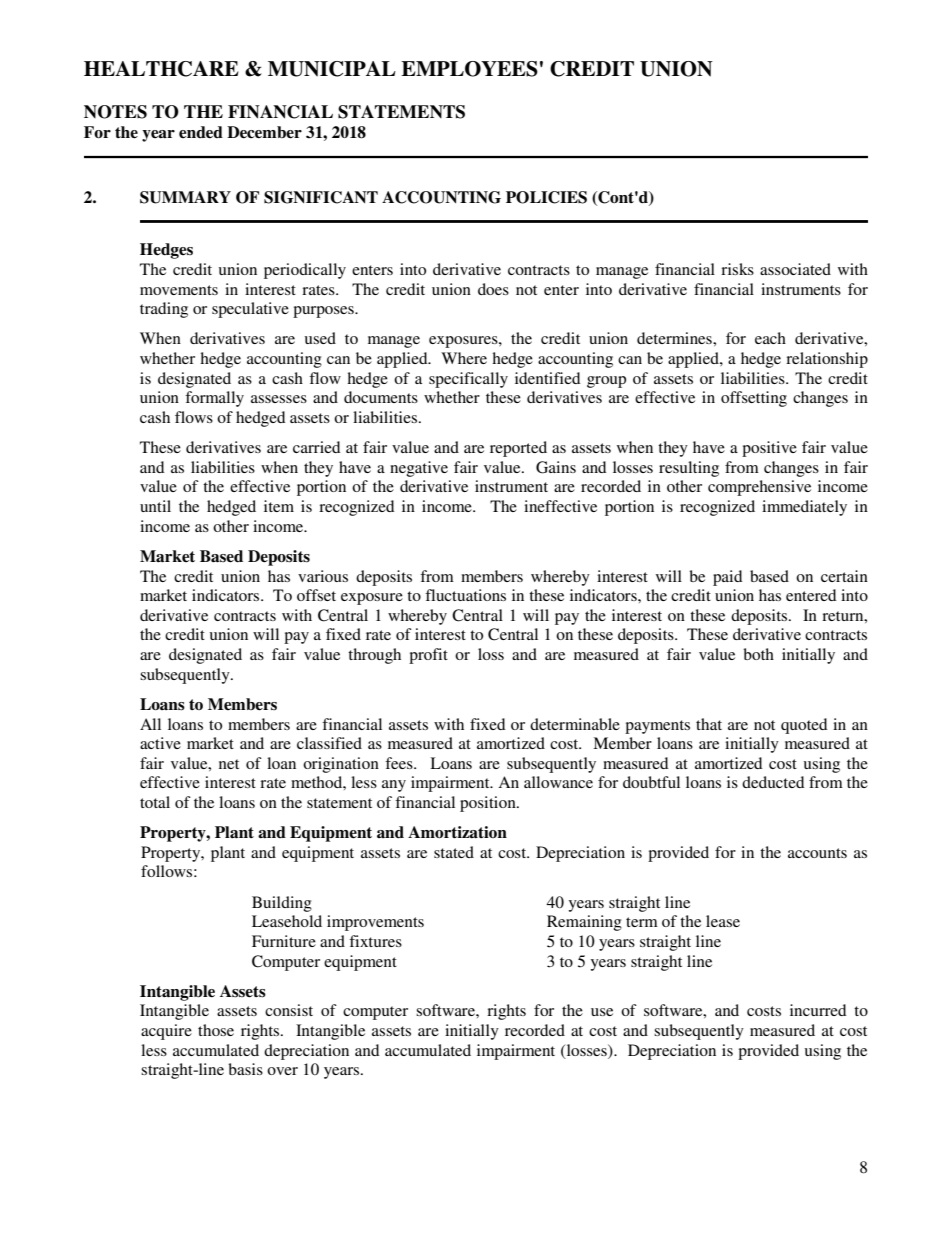 The height and width of the screenshot is (1233, 952). I want to click on quoted, so click(804, 726).
